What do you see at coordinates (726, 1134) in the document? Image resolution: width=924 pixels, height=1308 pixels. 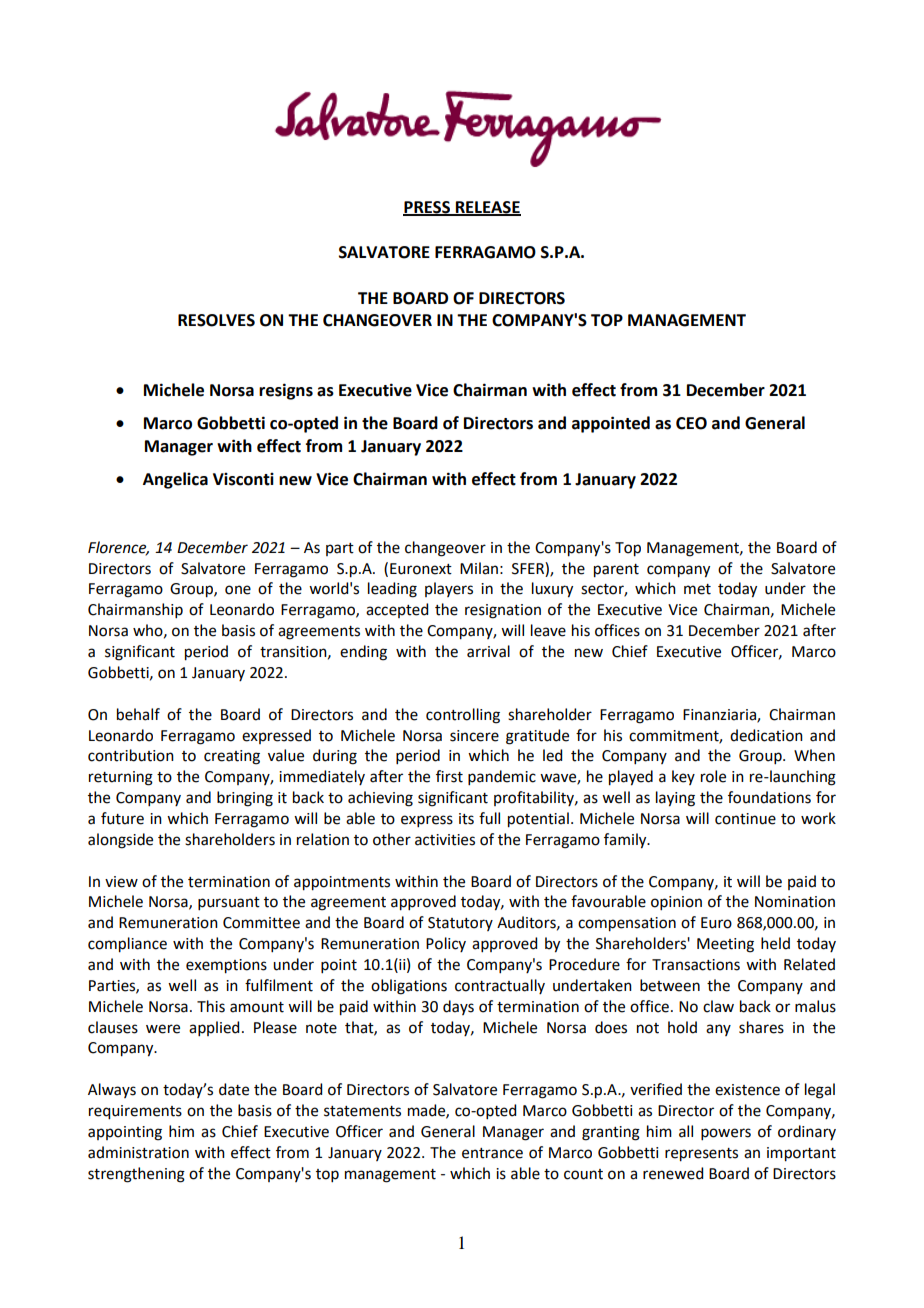 I see `powers` at bounding box center [726, 1134].
